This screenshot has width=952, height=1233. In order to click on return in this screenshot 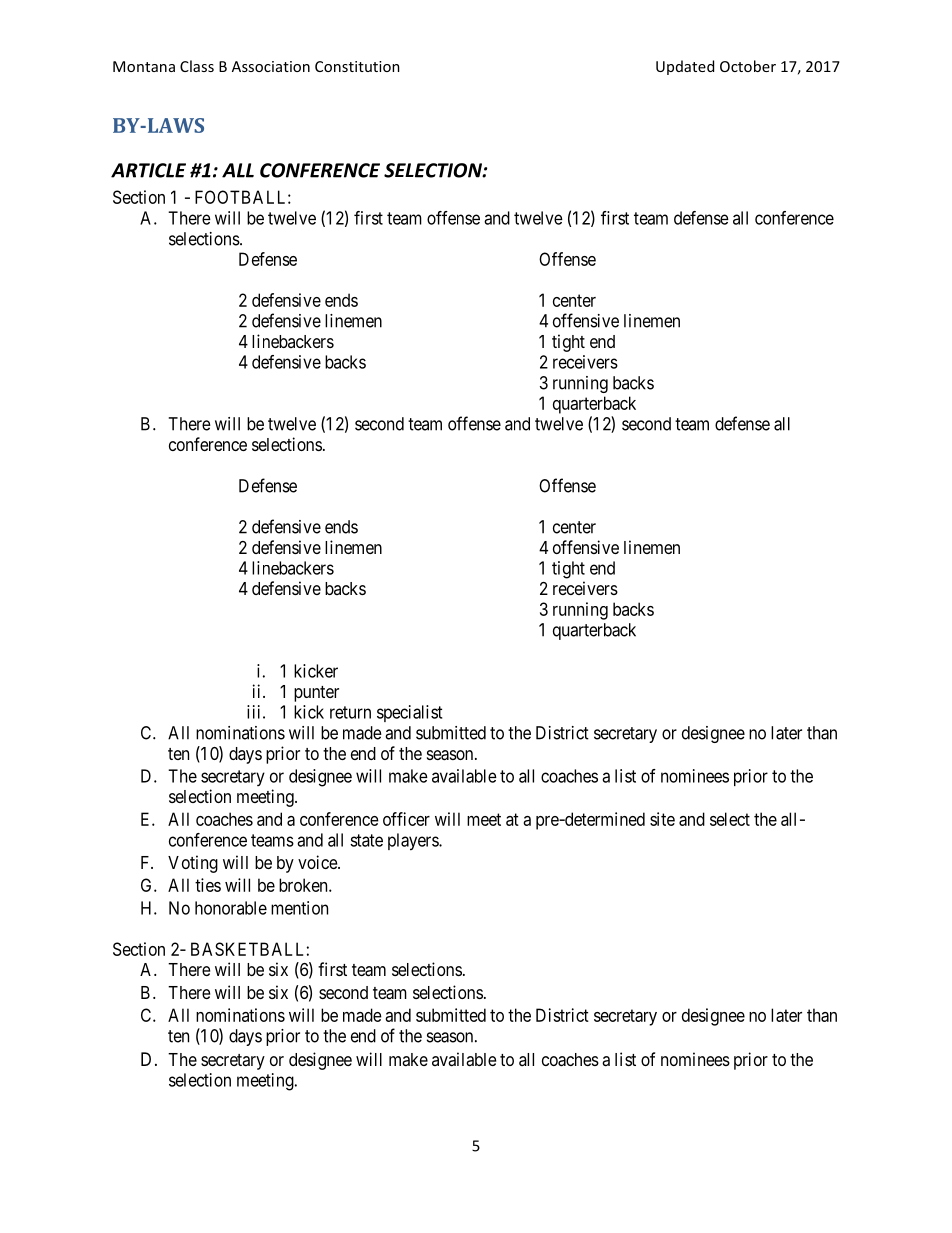, I will do `click(350, 712)`.
